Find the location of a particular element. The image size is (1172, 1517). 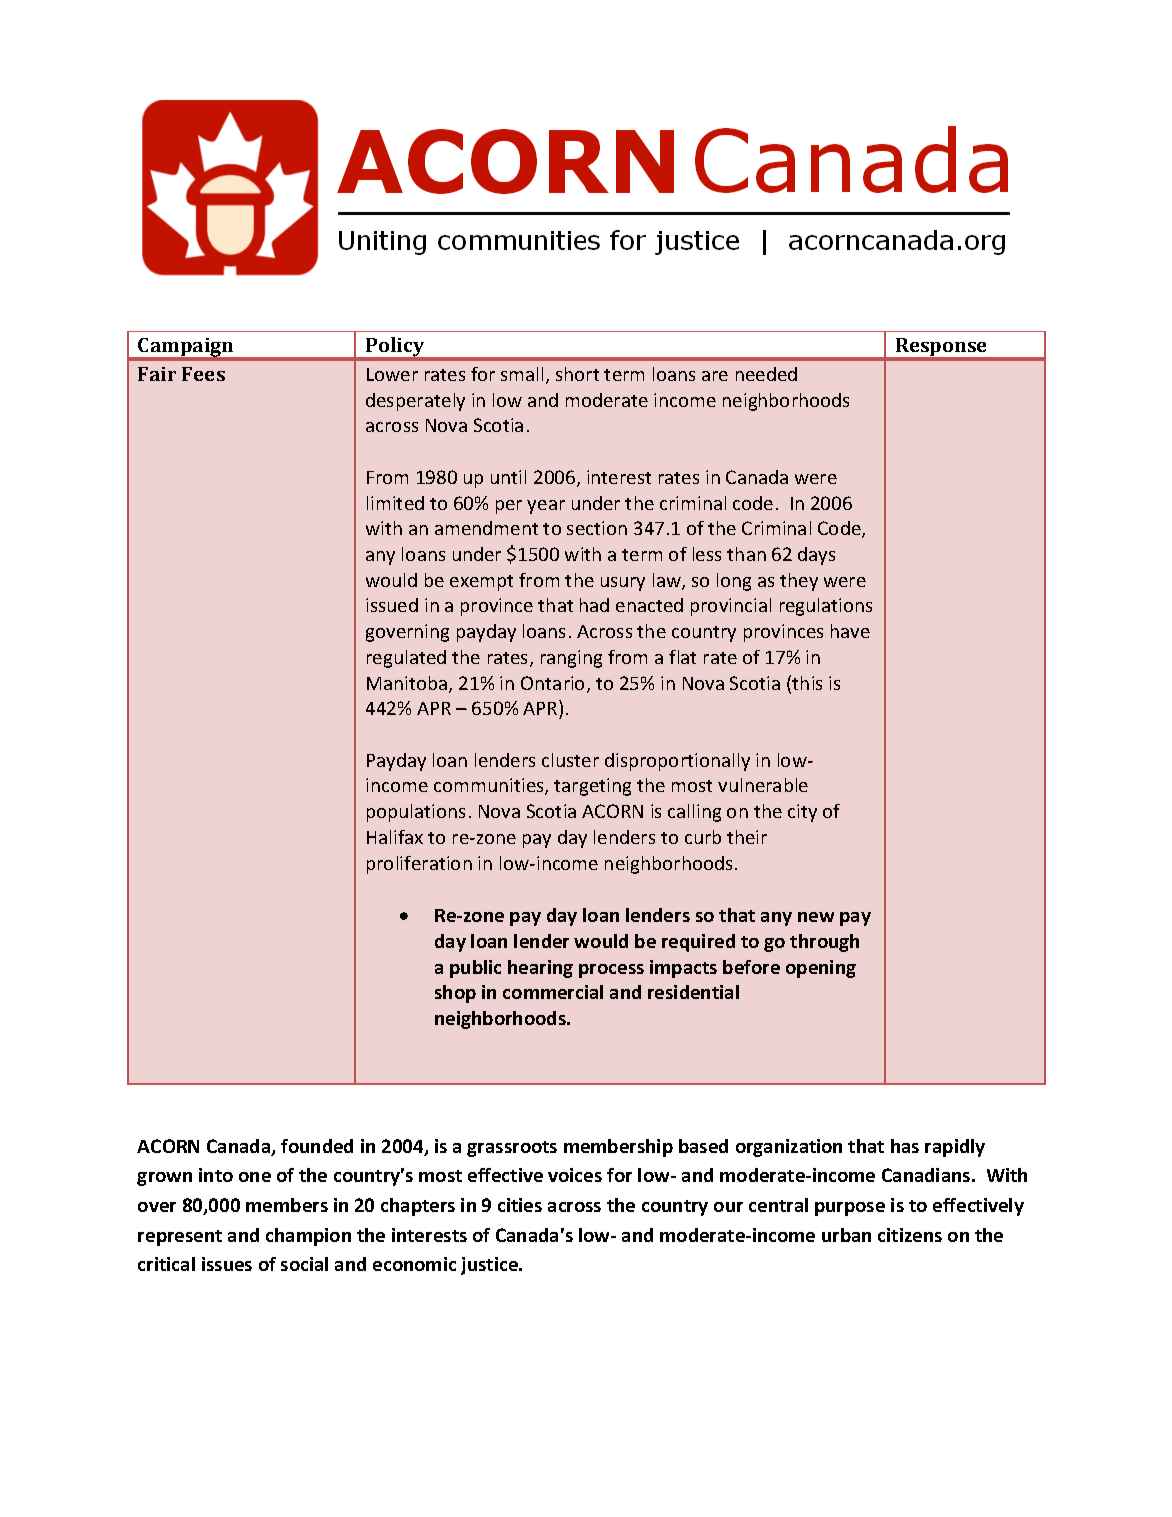

Fees is located at coordinates (203, 374).
